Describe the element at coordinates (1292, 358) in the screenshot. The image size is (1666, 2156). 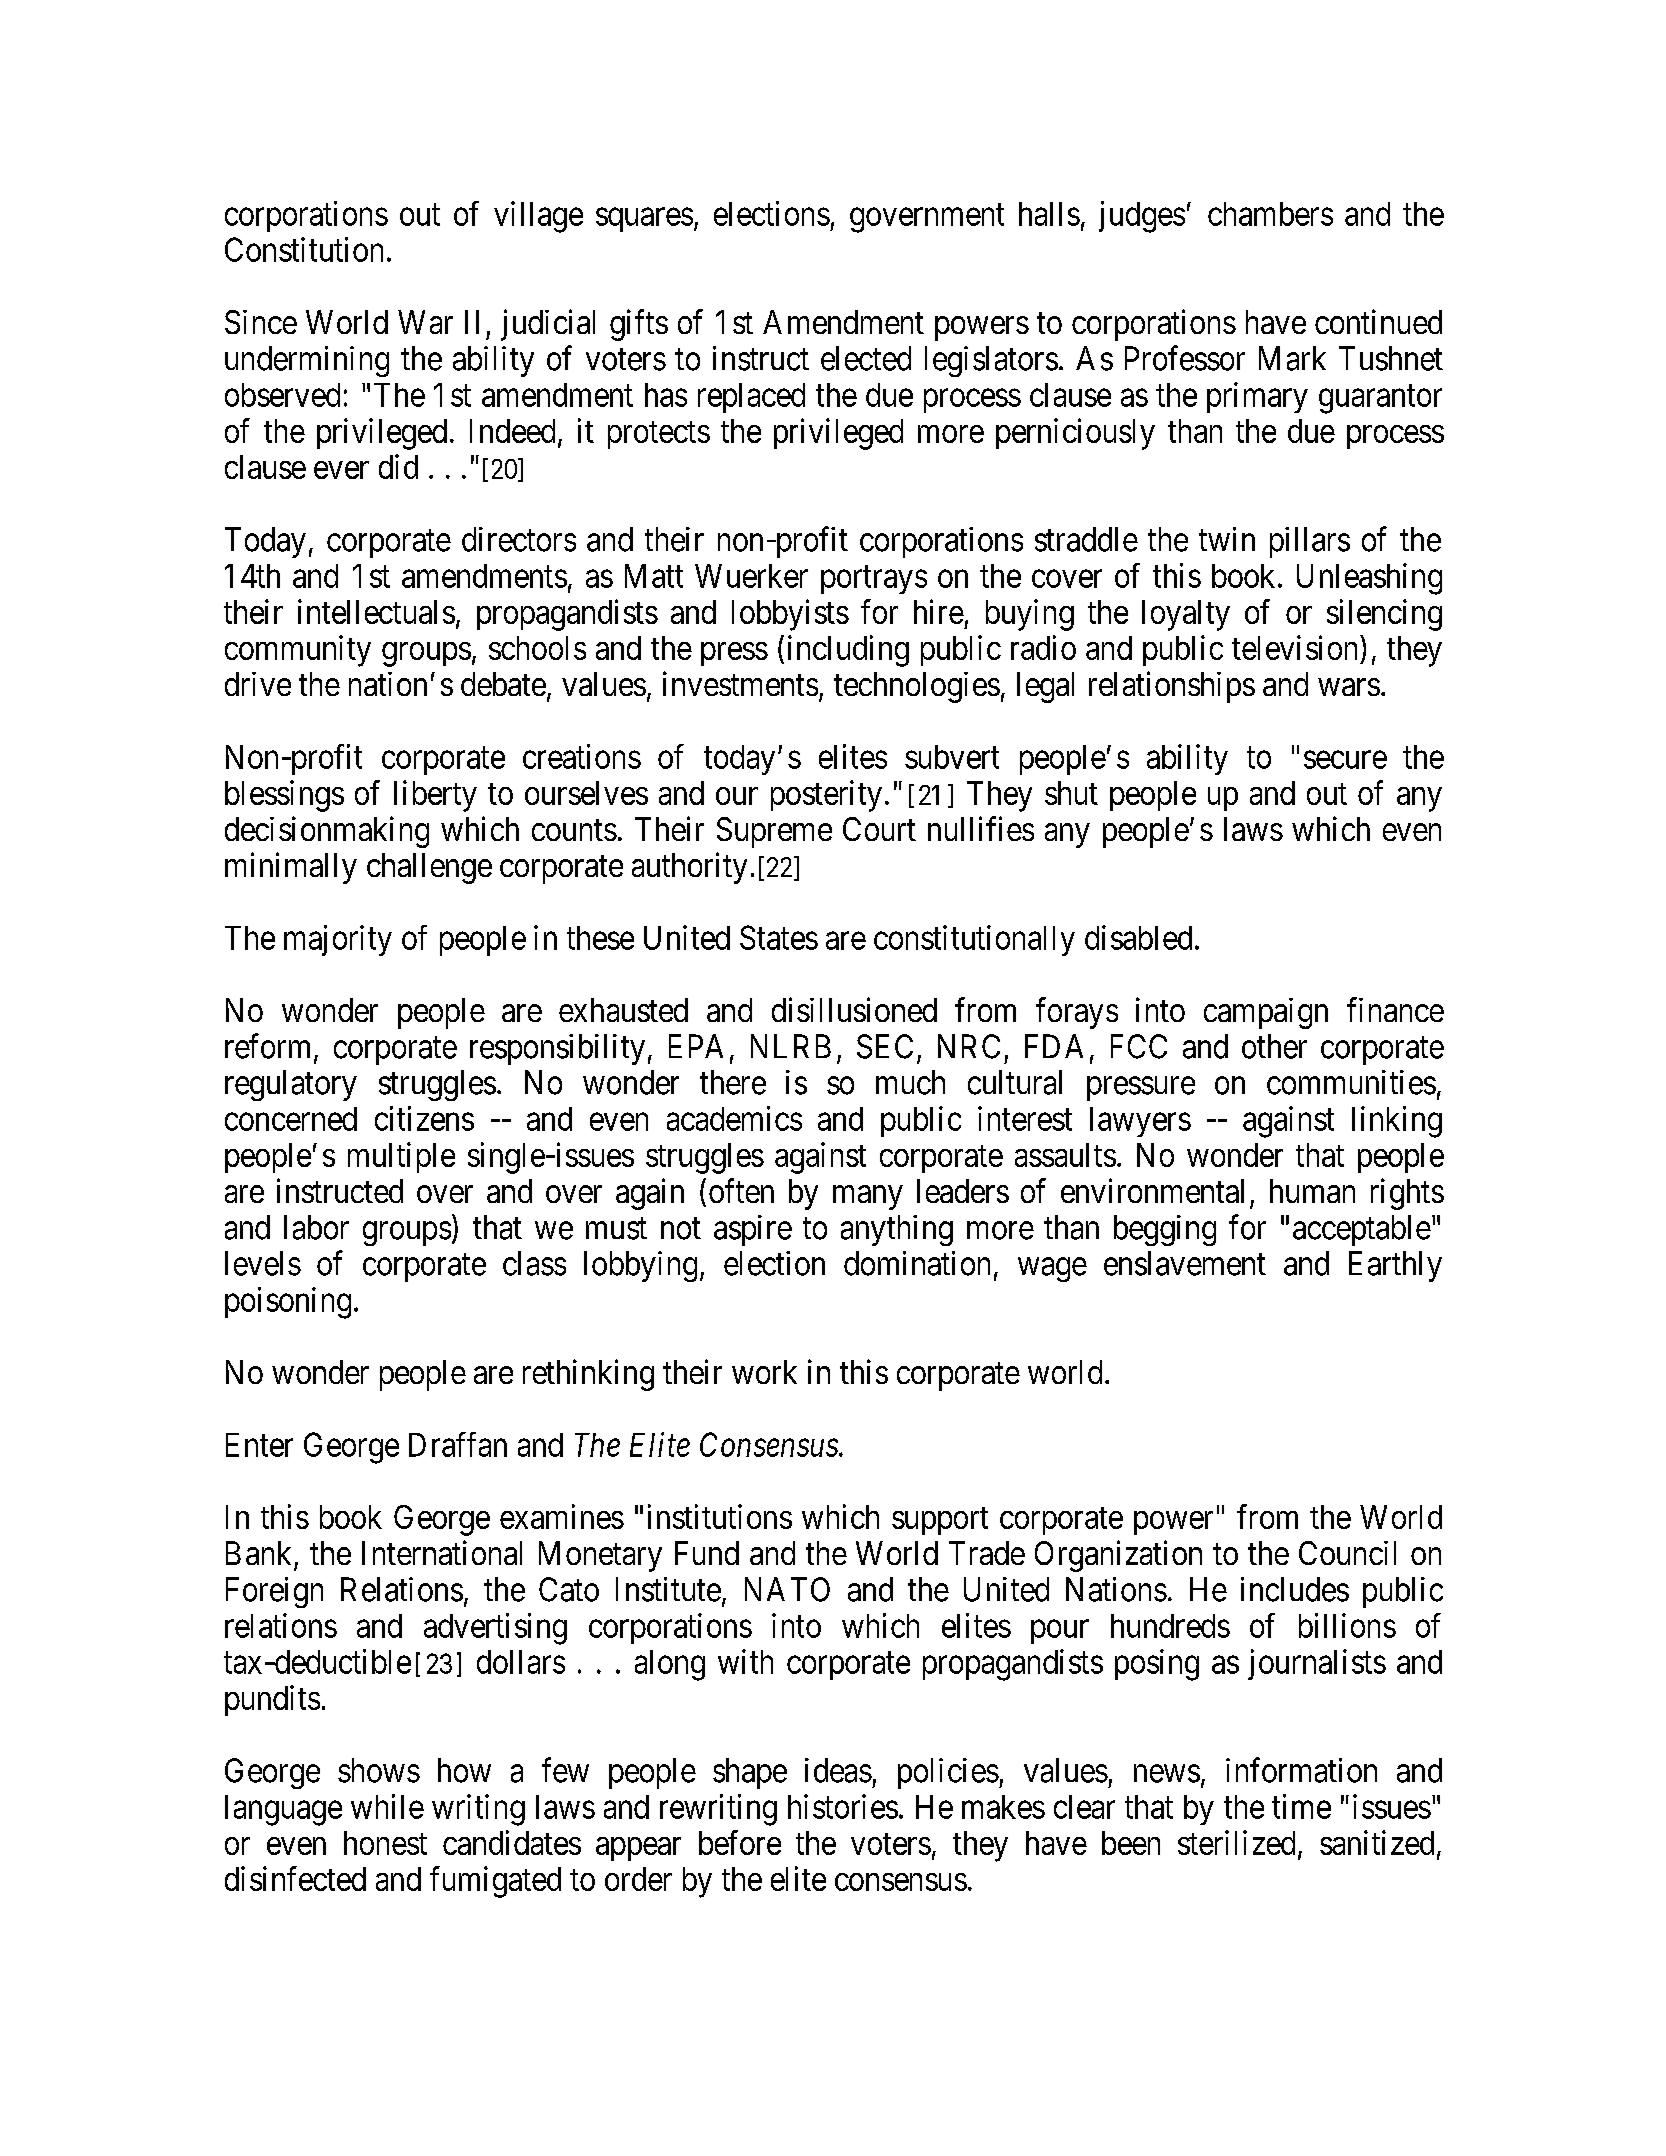
I see `Mark` at that location.
